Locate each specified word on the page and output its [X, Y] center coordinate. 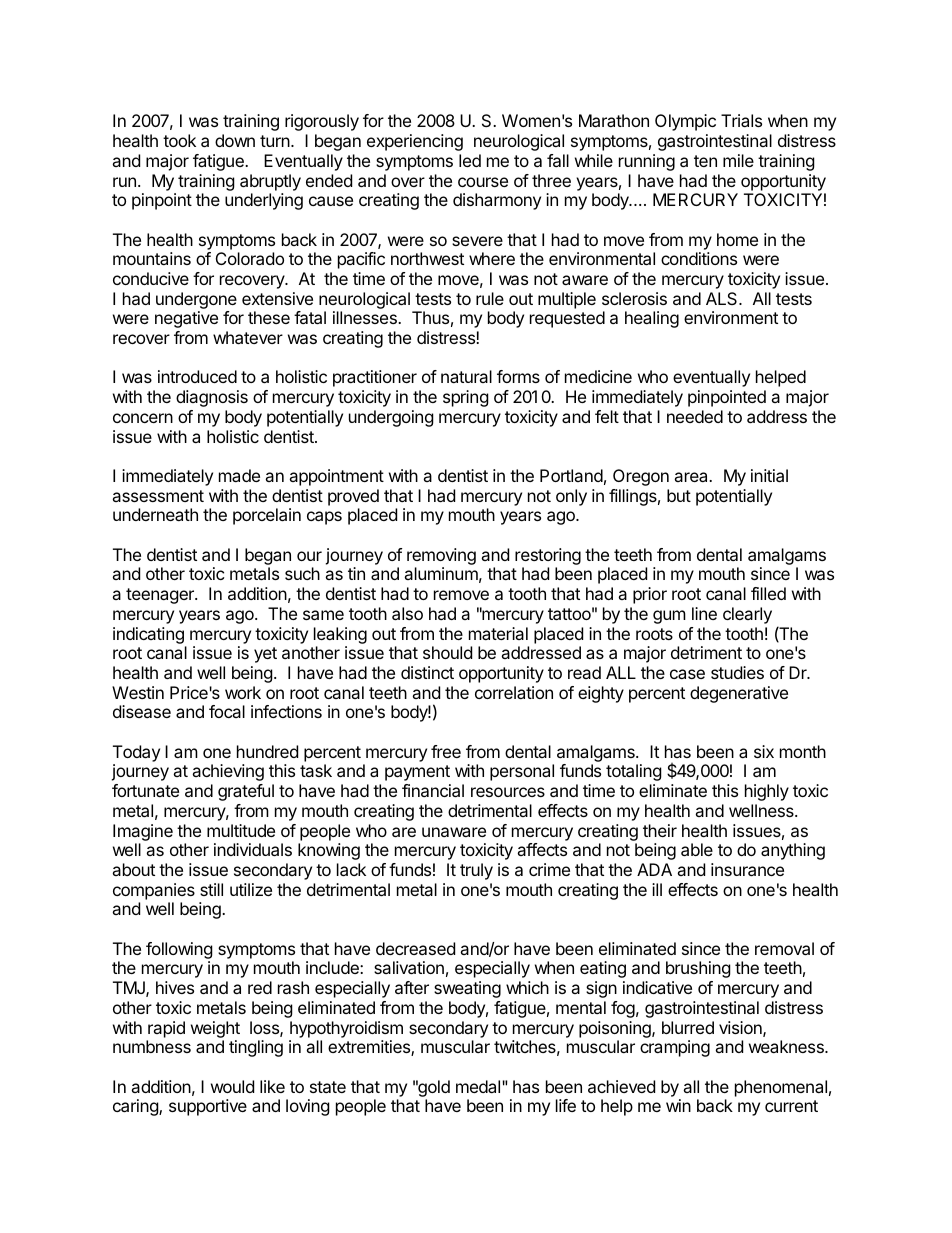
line [704, 613]
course [483, 182]
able [697, 849]
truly [476, 871]
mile [738, 160]
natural [466, 376]
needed [695, 416]
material [498, 633]
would [232, 1086]
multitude [241, 830]
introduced [197, 376]
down [235, 140]
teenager [161, 596]
